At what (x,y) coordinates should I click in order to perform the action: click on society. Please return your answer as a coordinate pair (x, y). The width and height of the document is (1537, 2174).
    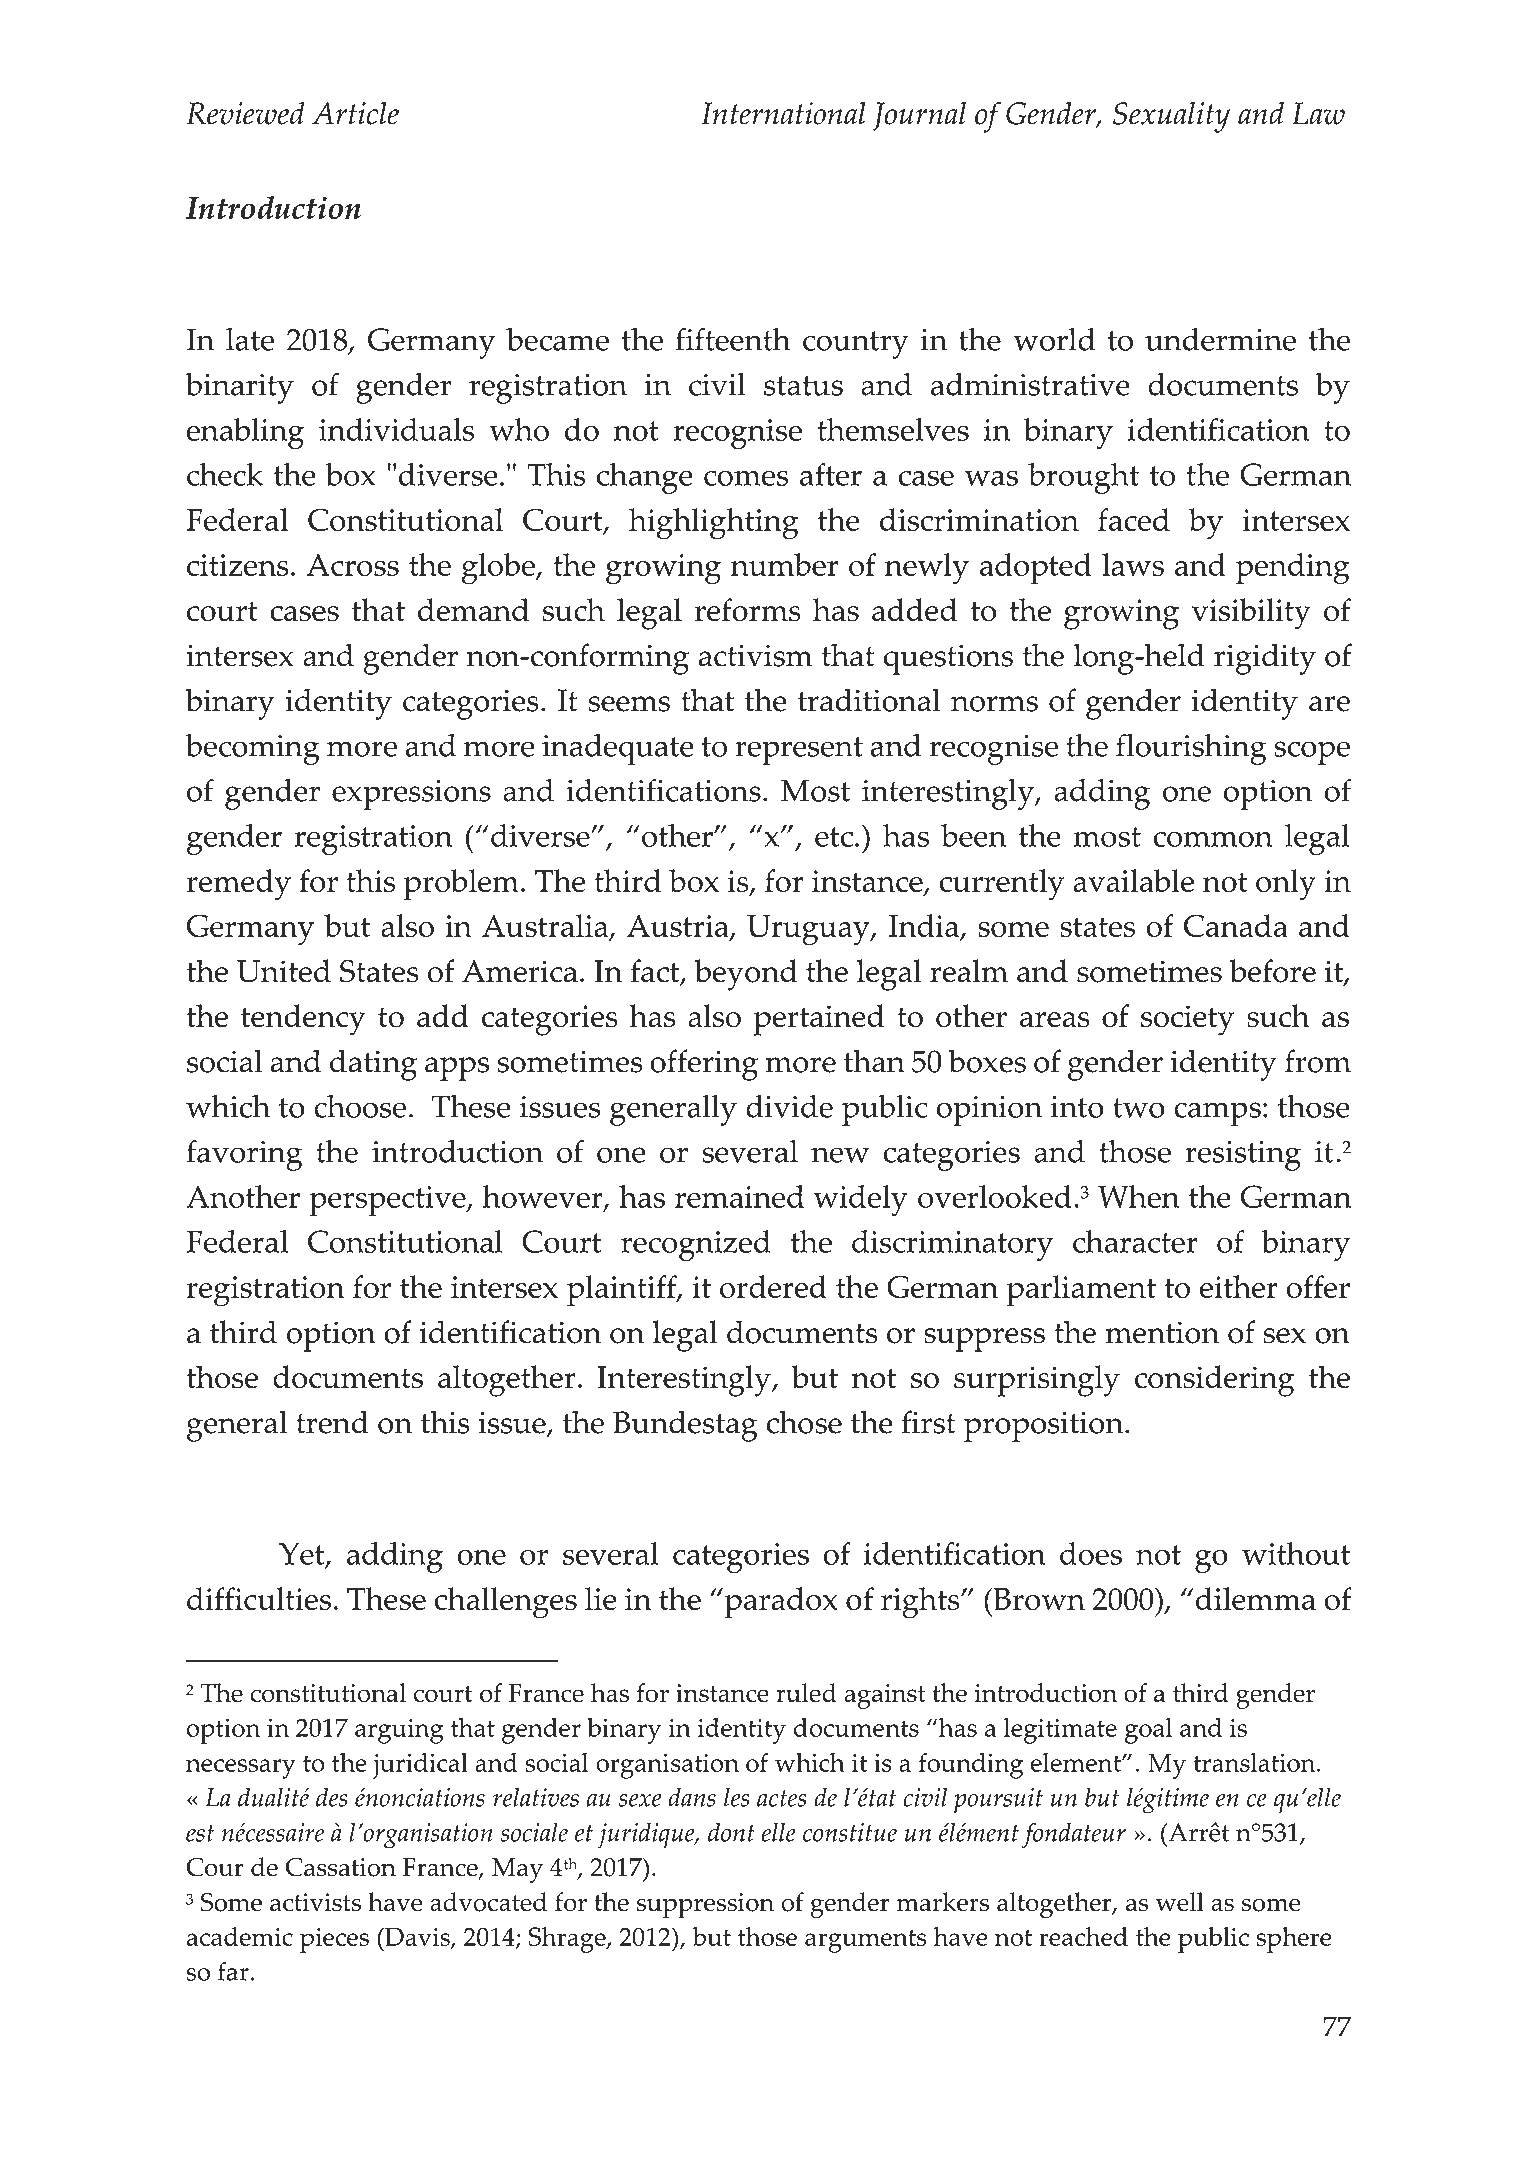
    Looking at the image, I should click on (1187, 1020).
